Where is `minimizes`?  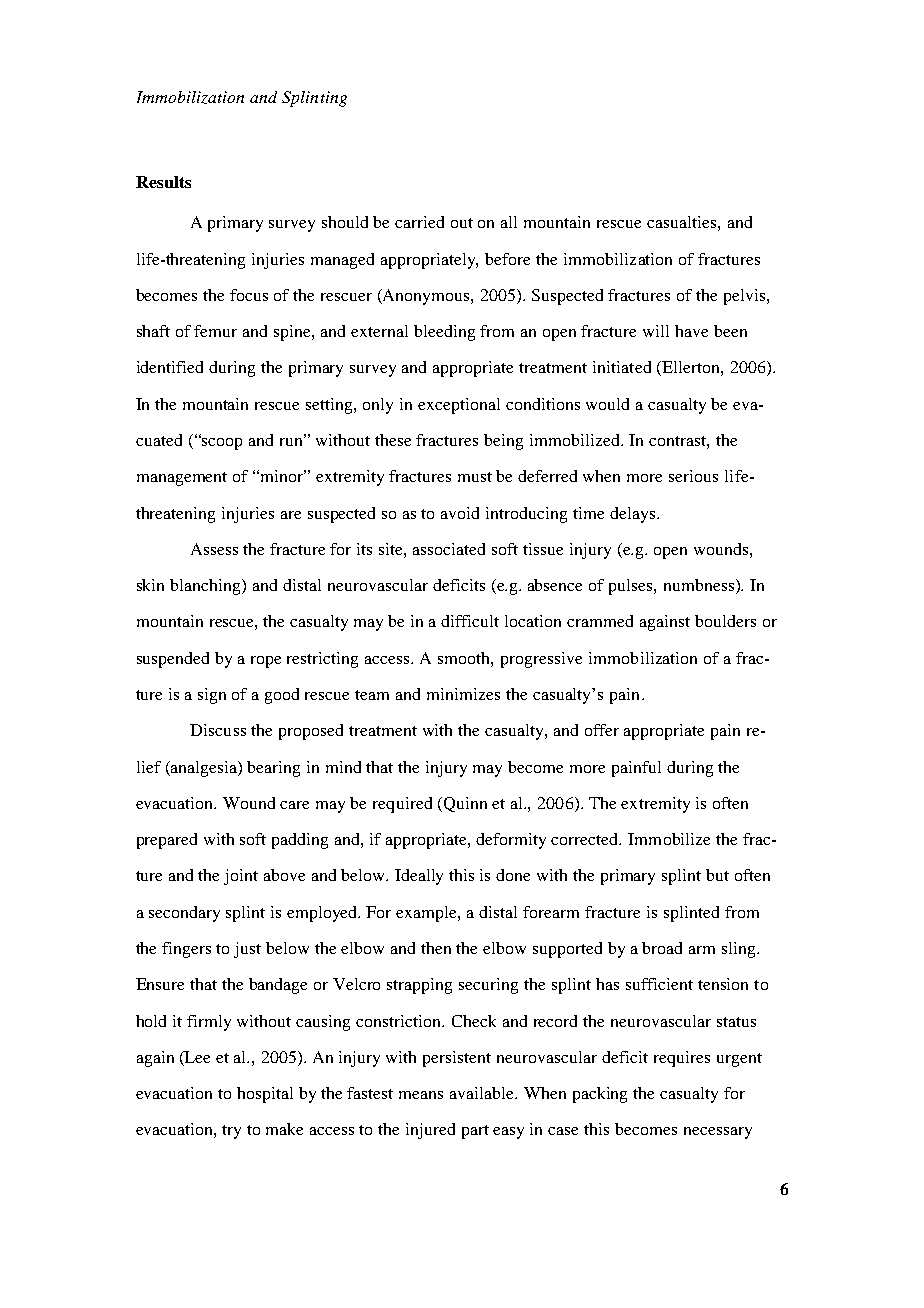 minimizes is located at coordinates (463, 694).
